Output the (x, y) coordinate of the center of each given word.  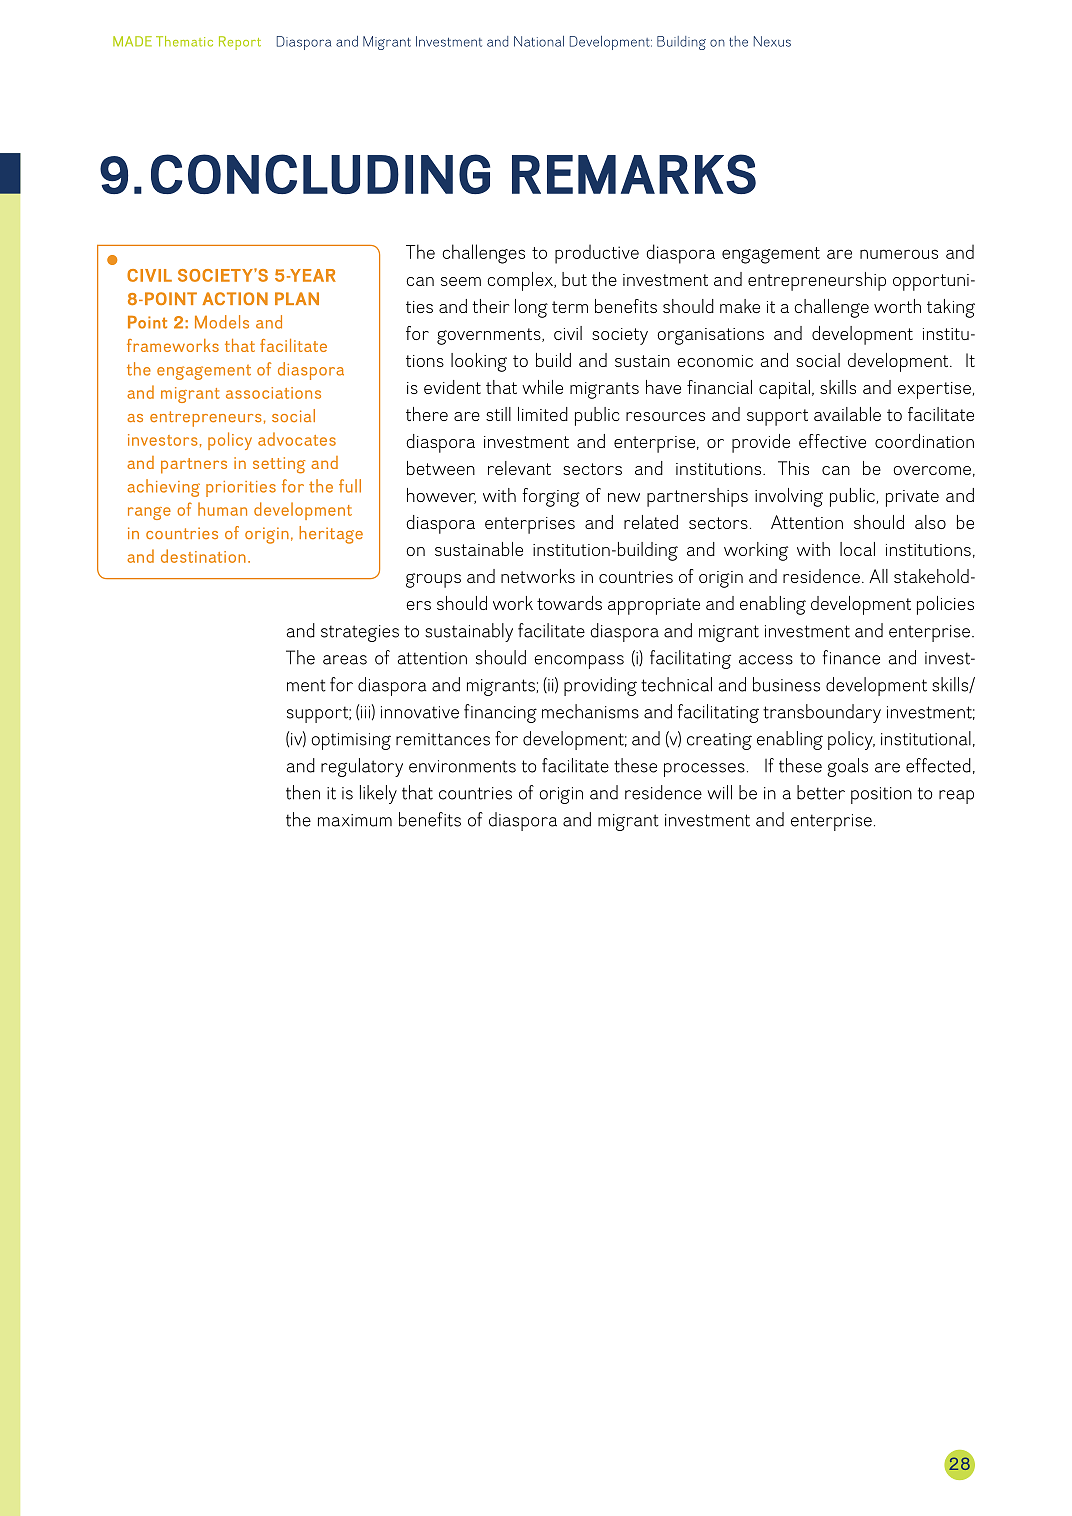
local (857, 549)
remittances (443, 739)
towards (569, 603)
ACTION (235, 298)
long (531, 308)
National (539, 41)
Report (240, 43)
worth (897, 306)
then (303, 792)
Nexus (772, 41)
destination (203, 556)
